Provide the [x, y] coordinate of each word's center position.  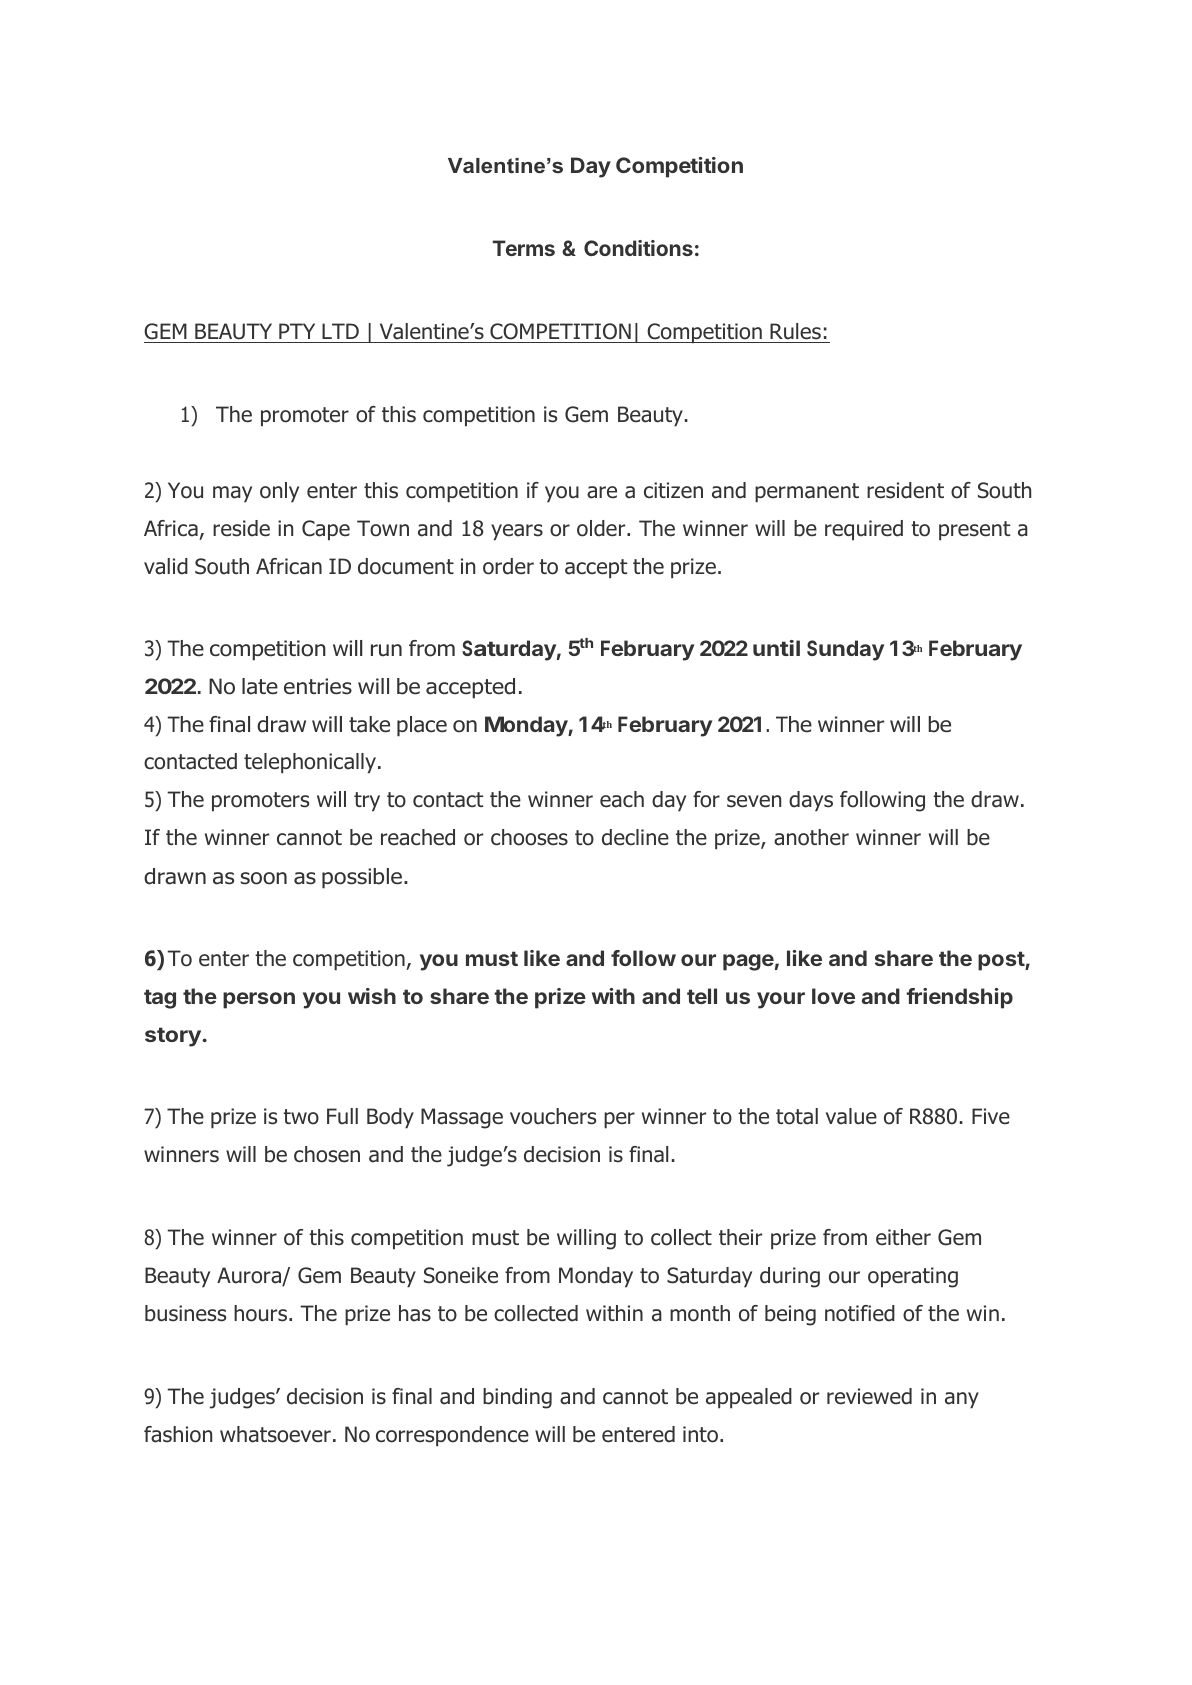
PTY [297, 331]
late [260, 686]
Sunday [845, 650]
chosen [327, 1154]
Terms [524, 248]
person [259, 1000]
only [279, 492]
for [706, 799]
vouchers [553, 1116]
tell [702, 996]
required [864, 530]
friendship [959, 998]
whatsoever [275, 1434]
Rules [795, 333]
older [602, 528]
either [903, 1237]
